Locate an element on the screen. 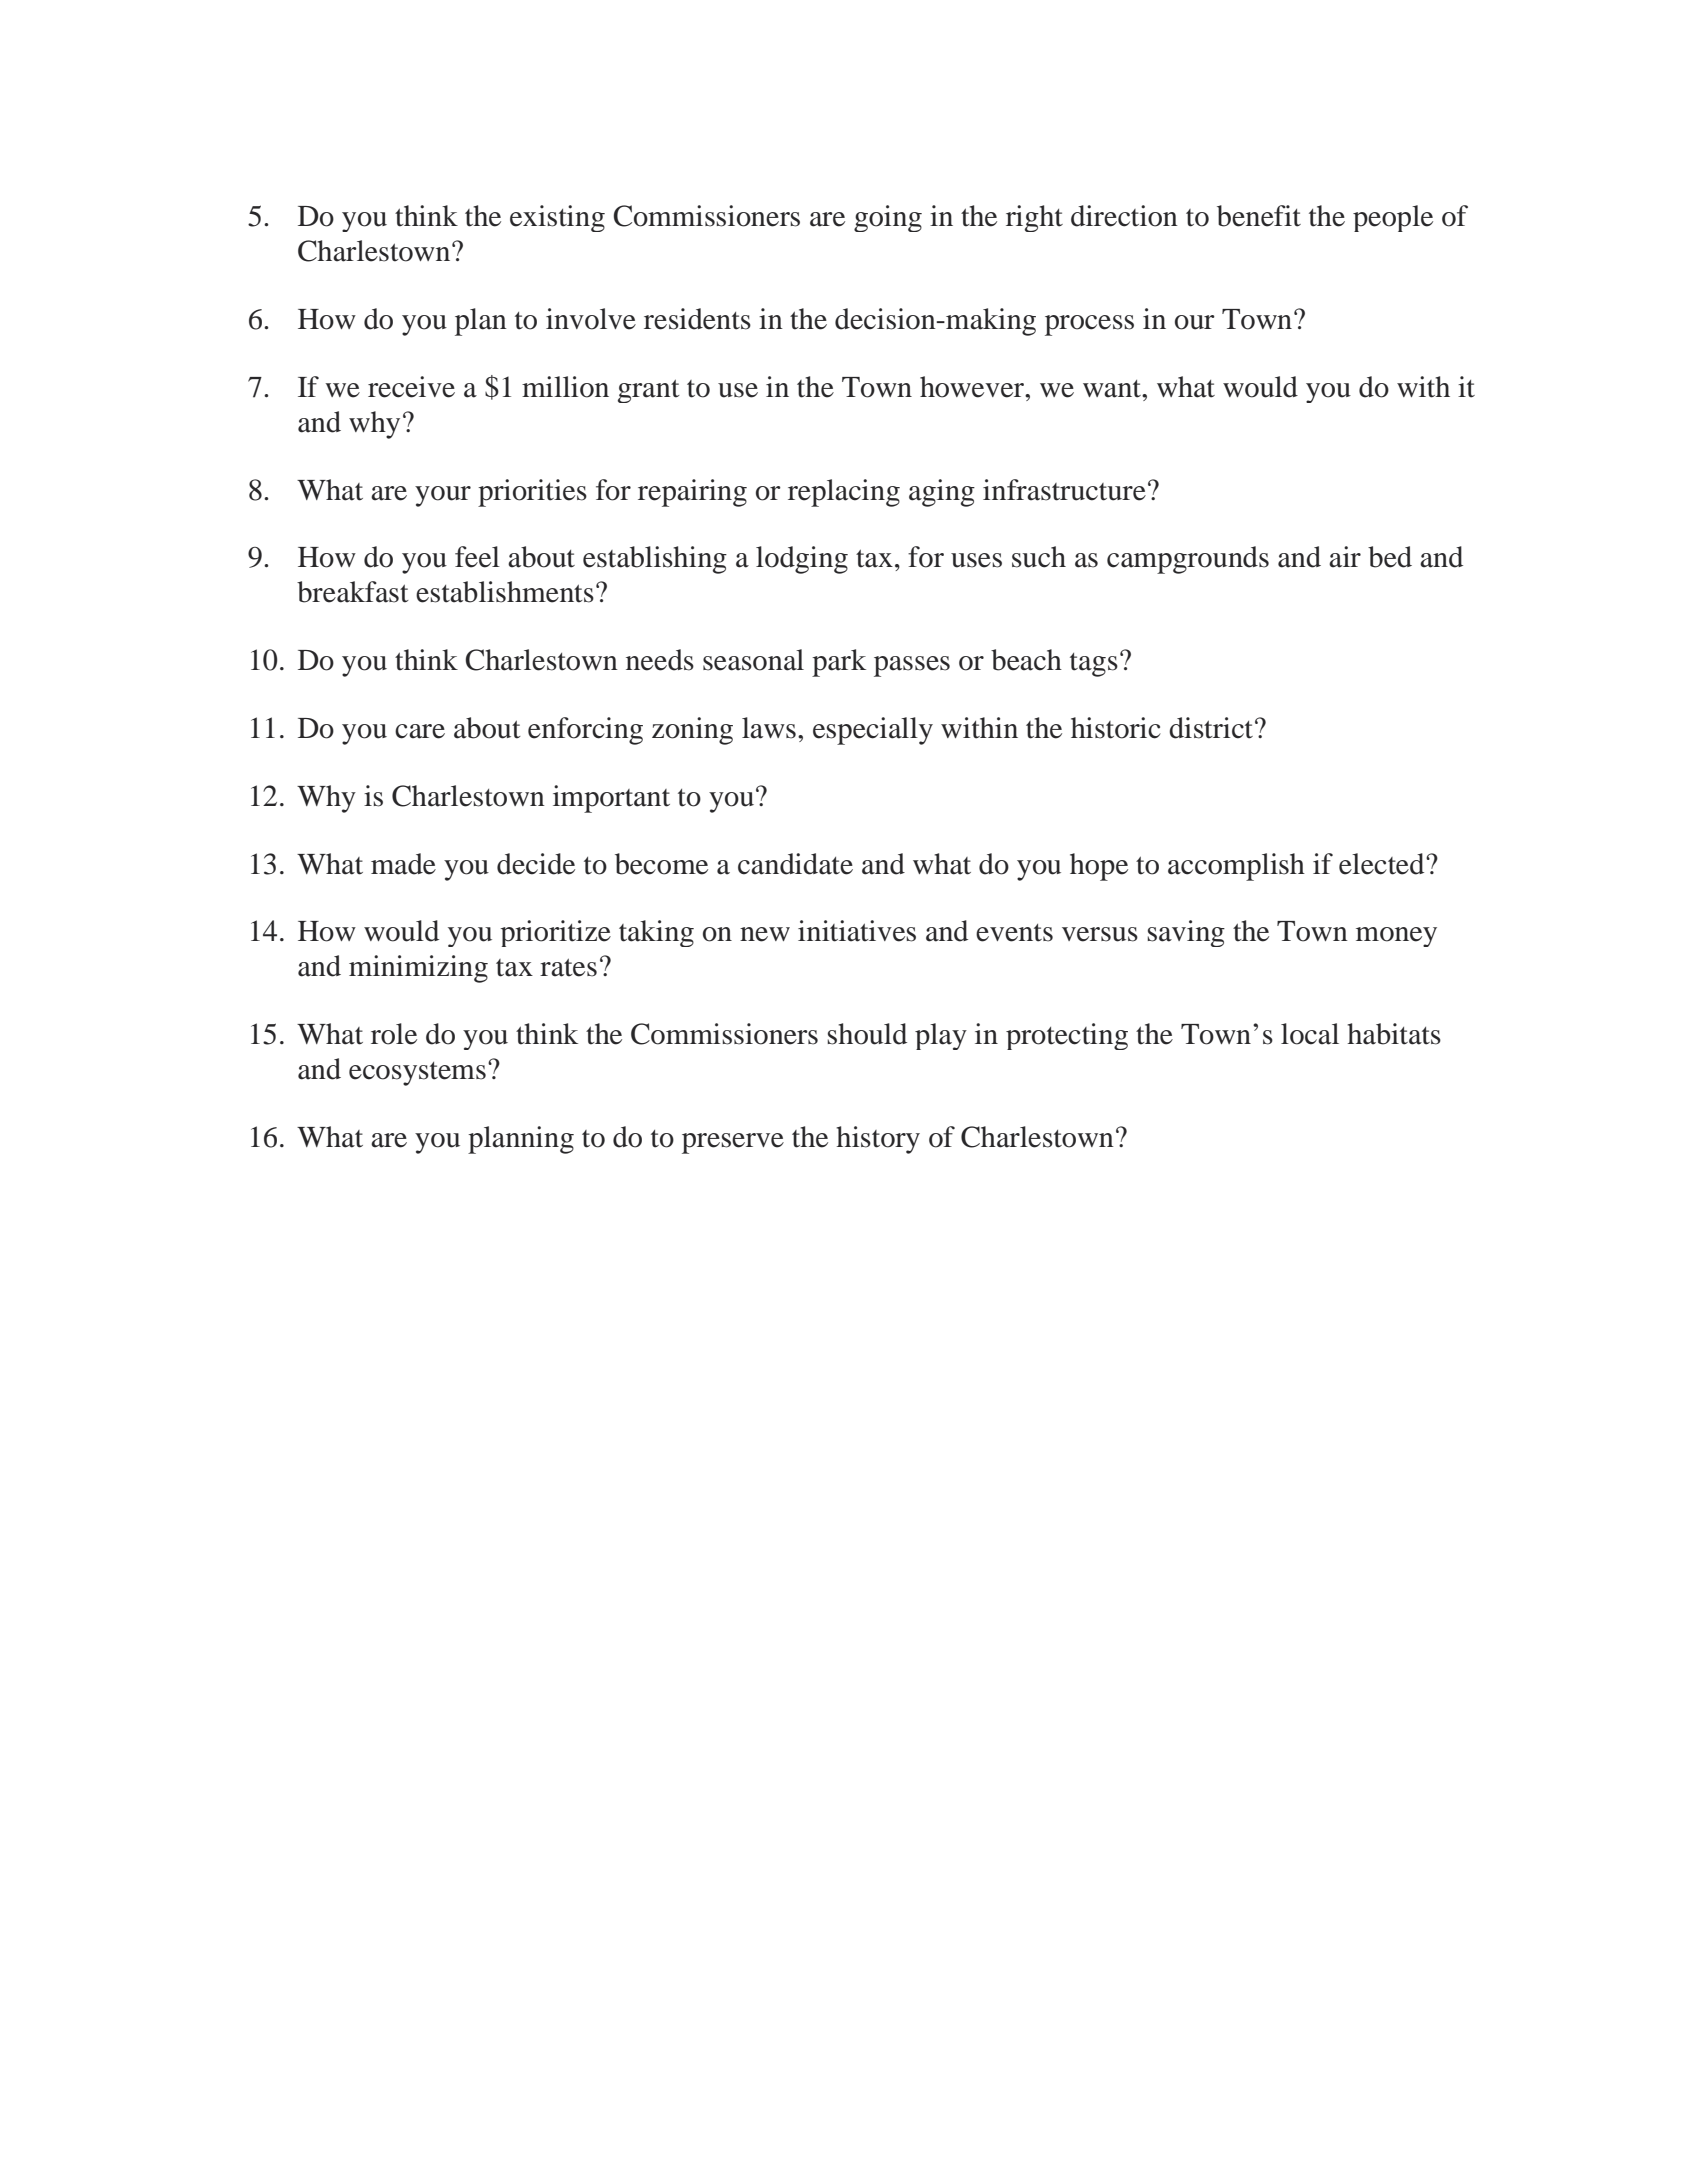  care is located at coordinates (420, 731).
